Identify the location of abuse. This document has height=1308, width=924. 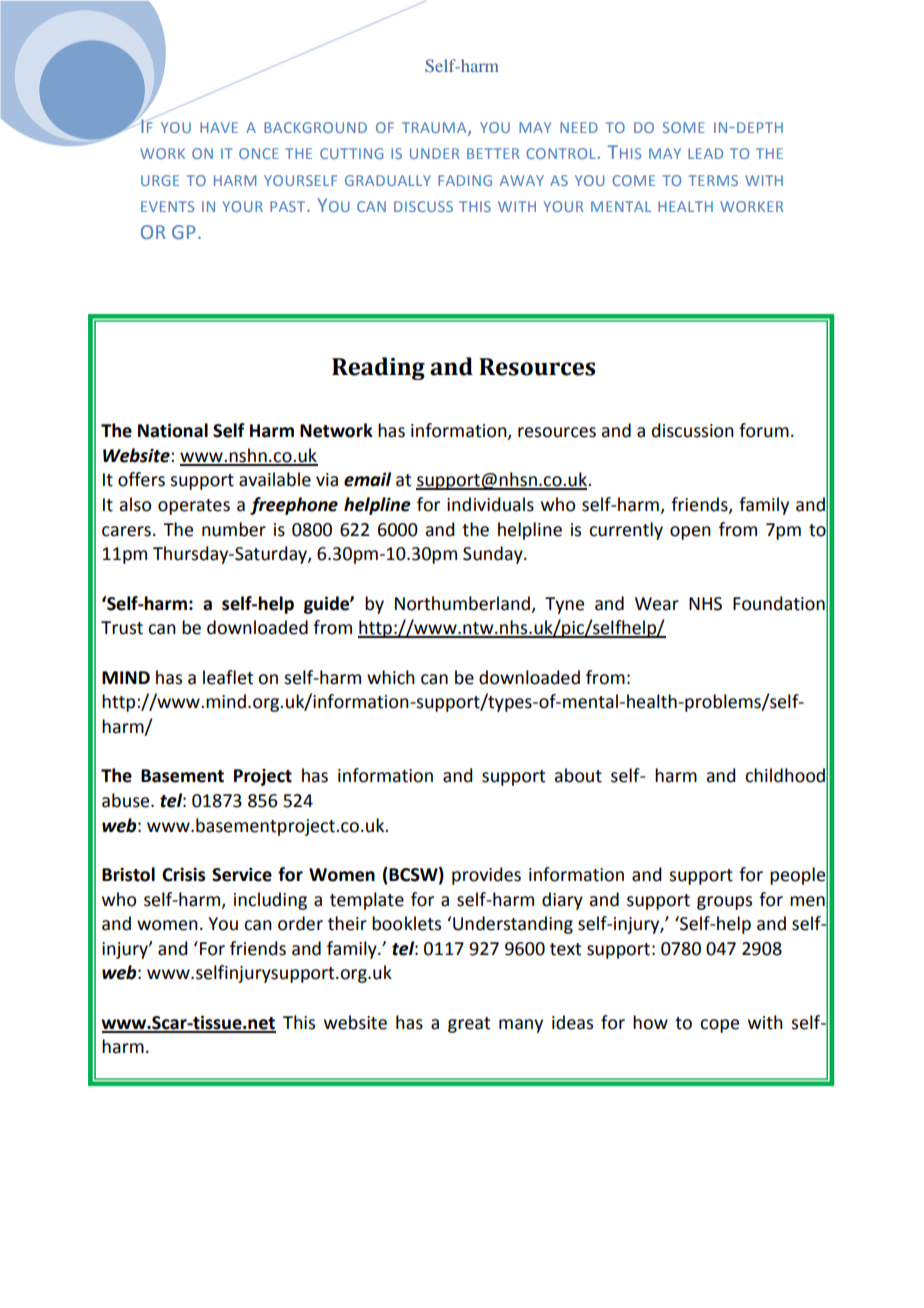
(127, 800).
